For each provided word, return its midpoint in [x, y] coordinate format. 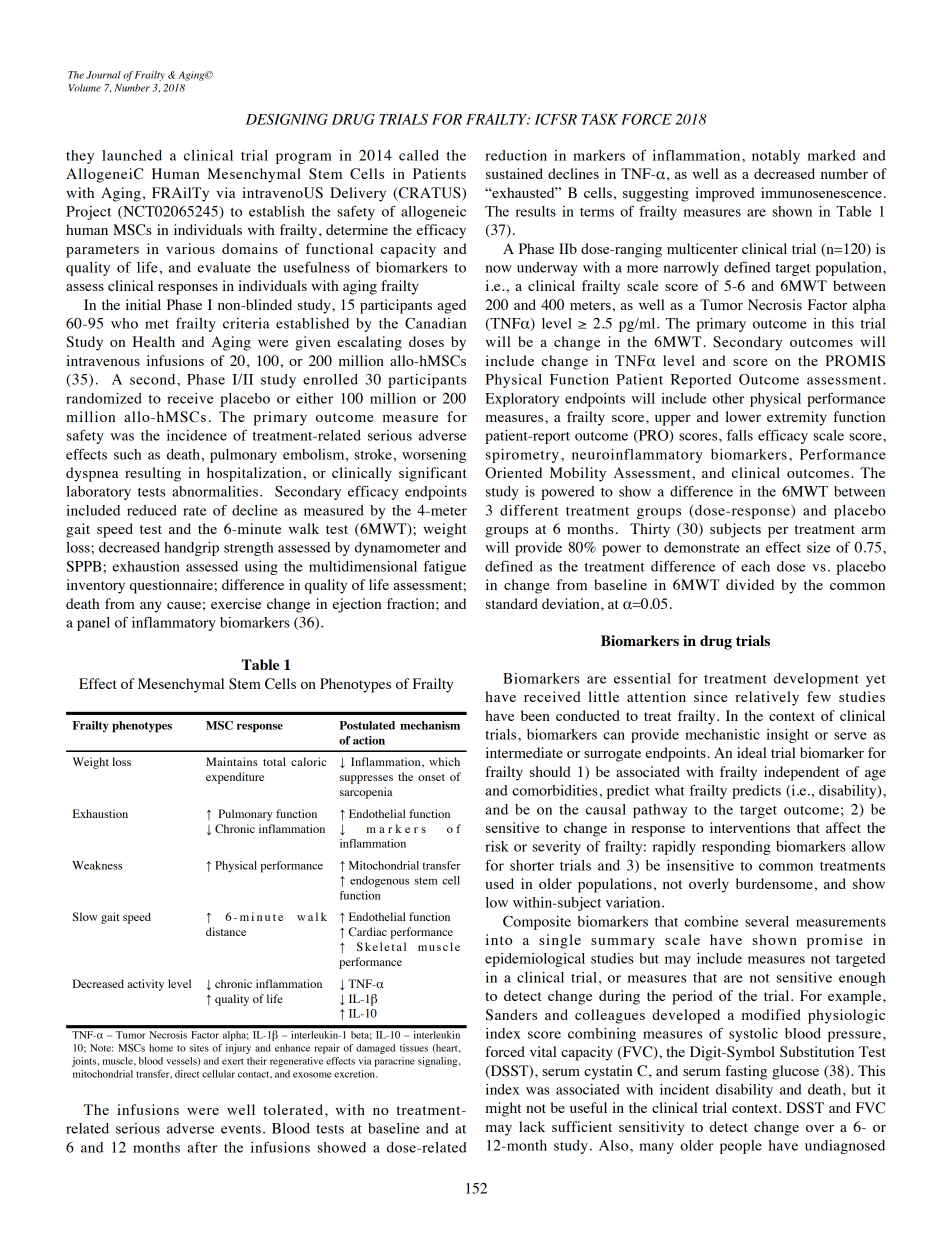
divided [750, 584]
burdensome [774, 883]
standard [512, 603]
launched [132, 155]
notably [776, 157]
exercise [236, 603]
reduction [516, 155]
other [728, 398]
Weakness [97, 865]
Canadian [435, 323]
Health [154, 341]
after [202, 1147]
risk [497, 846]
